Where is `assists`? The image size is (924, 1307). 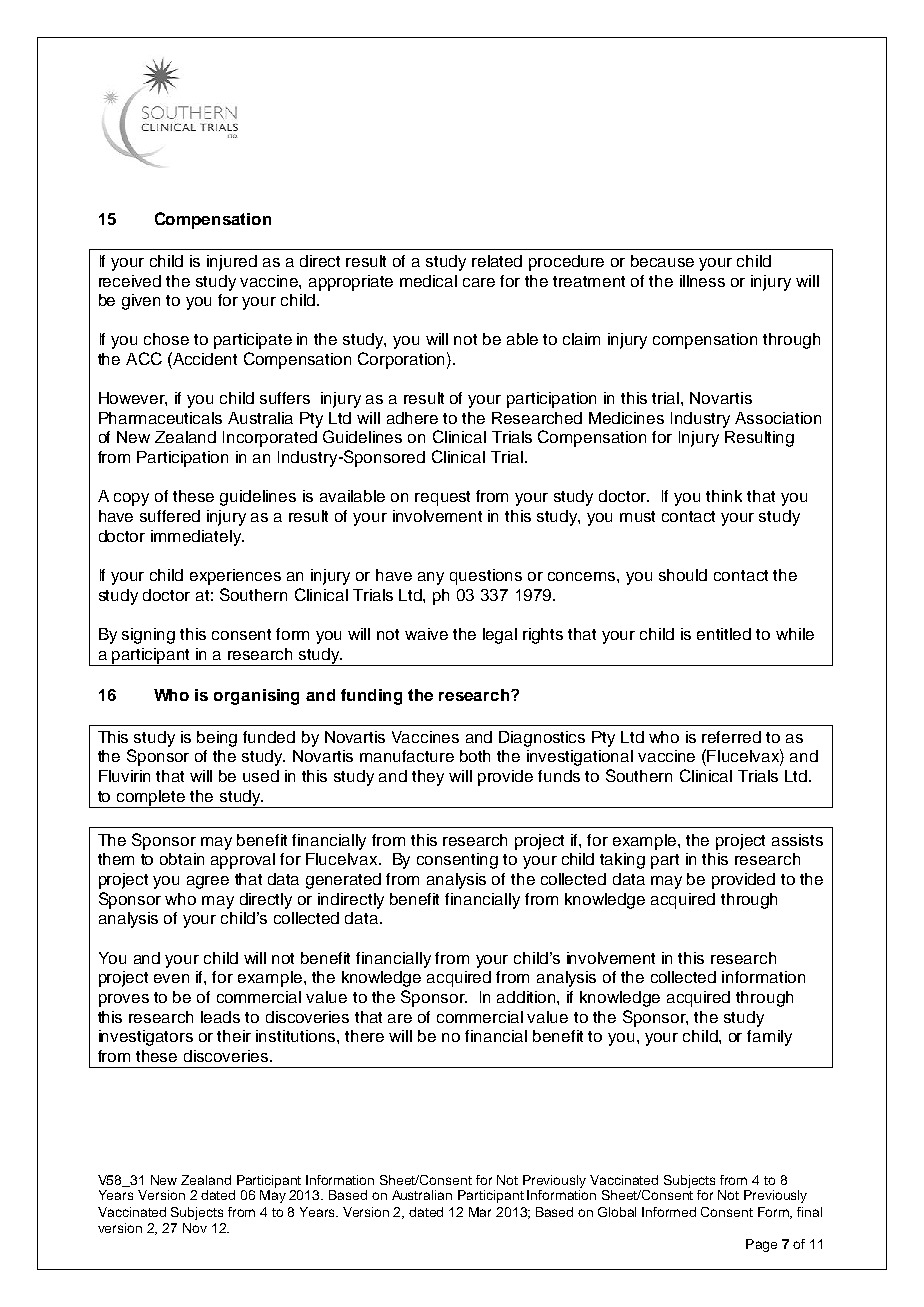
assists is located at coordinates (797, 840).
